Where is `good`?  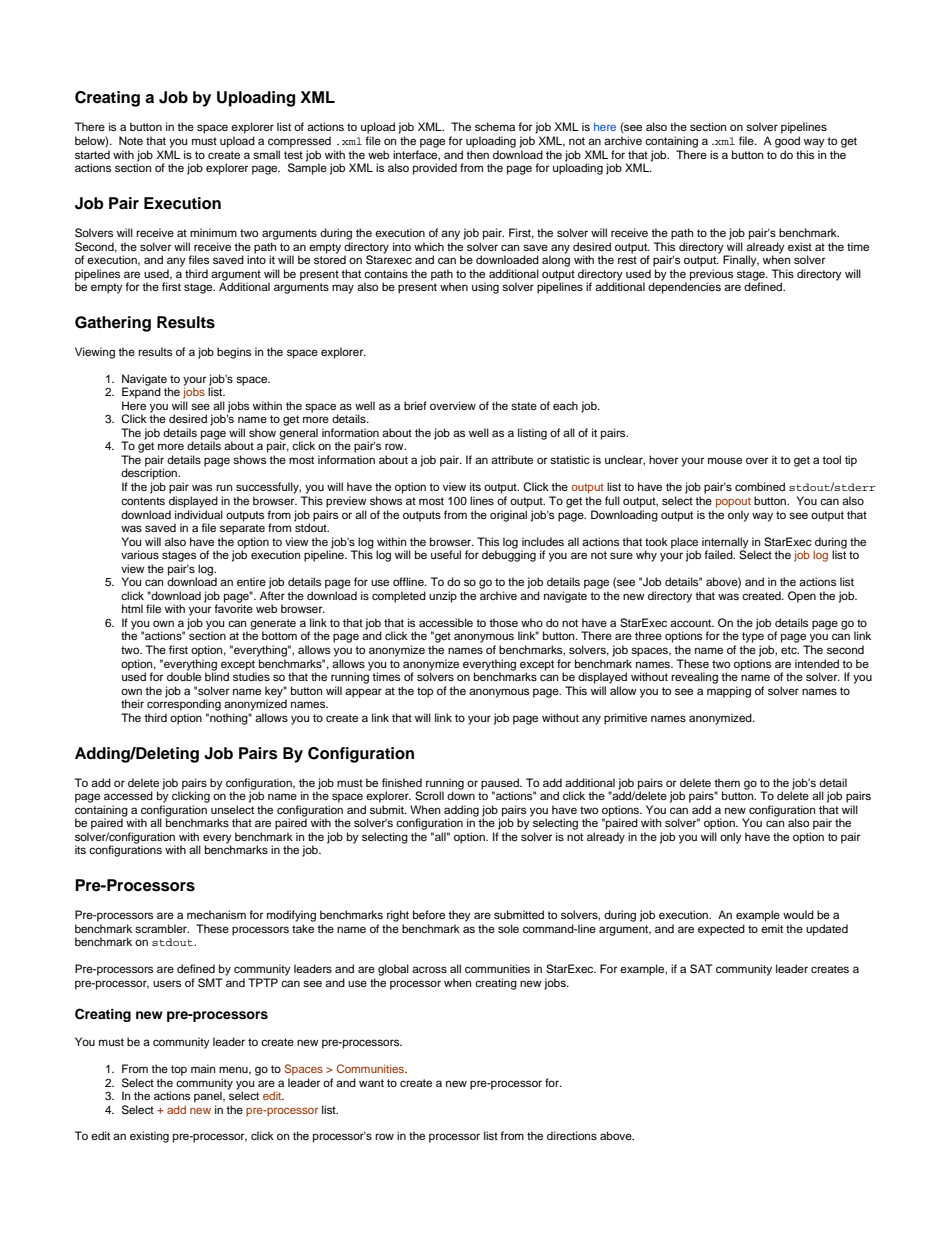
good is located at coordinates (787, 142).
